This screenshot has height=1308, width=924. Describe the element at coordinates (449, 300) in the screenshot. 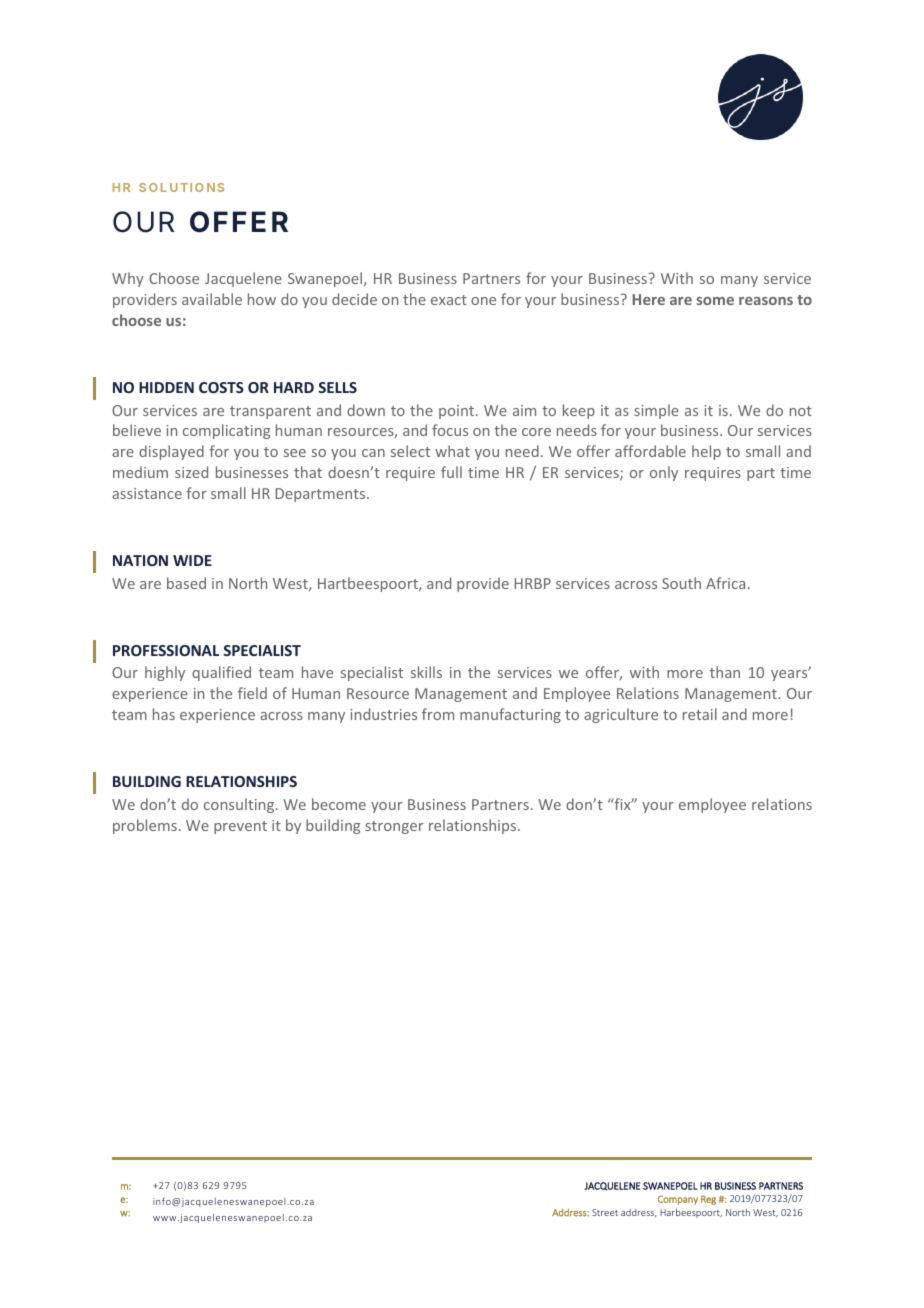

I see `exact` at that location.
